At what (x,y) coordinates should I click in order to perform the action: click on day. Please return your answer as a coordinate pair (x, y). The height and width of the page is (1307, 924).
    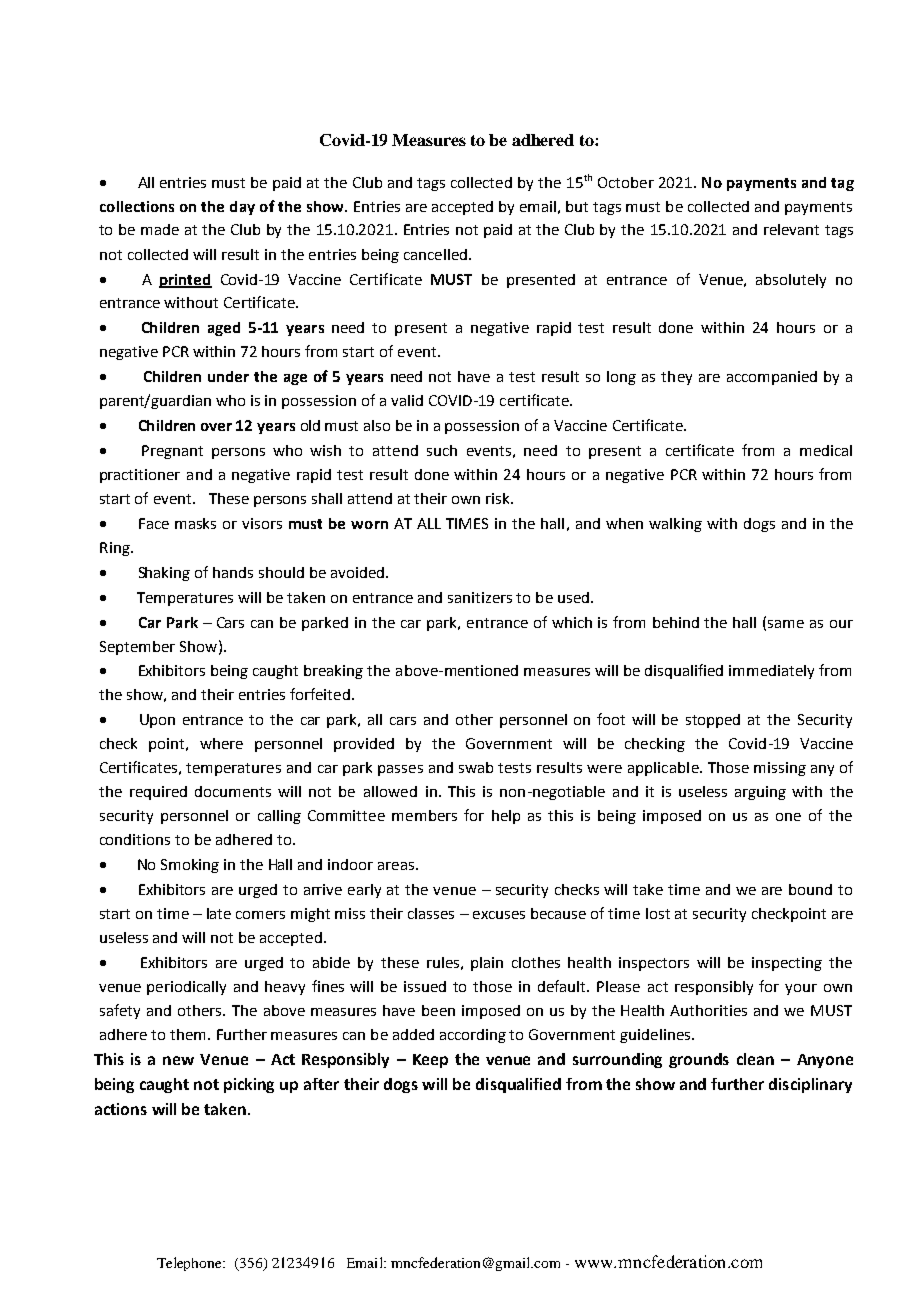
    Looking at the image, I should click on (242, 208).
